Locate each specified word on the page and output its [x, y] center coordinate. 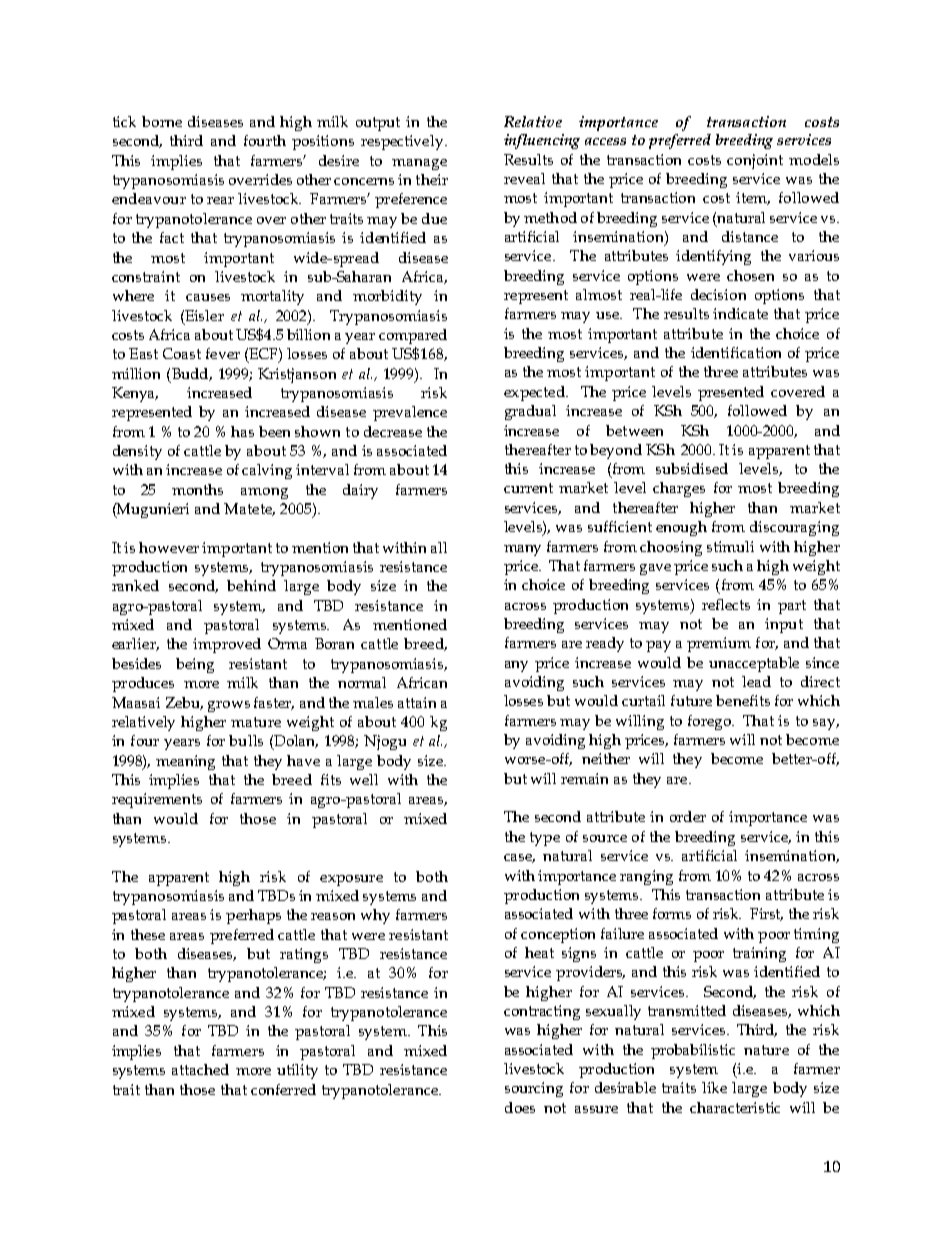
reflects [726, 604]
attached [200, 1069]
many [522, 550]
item [753, 198]
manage [419, 164]
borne [162, 121]
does [520, 1107]
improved [227, 645]
